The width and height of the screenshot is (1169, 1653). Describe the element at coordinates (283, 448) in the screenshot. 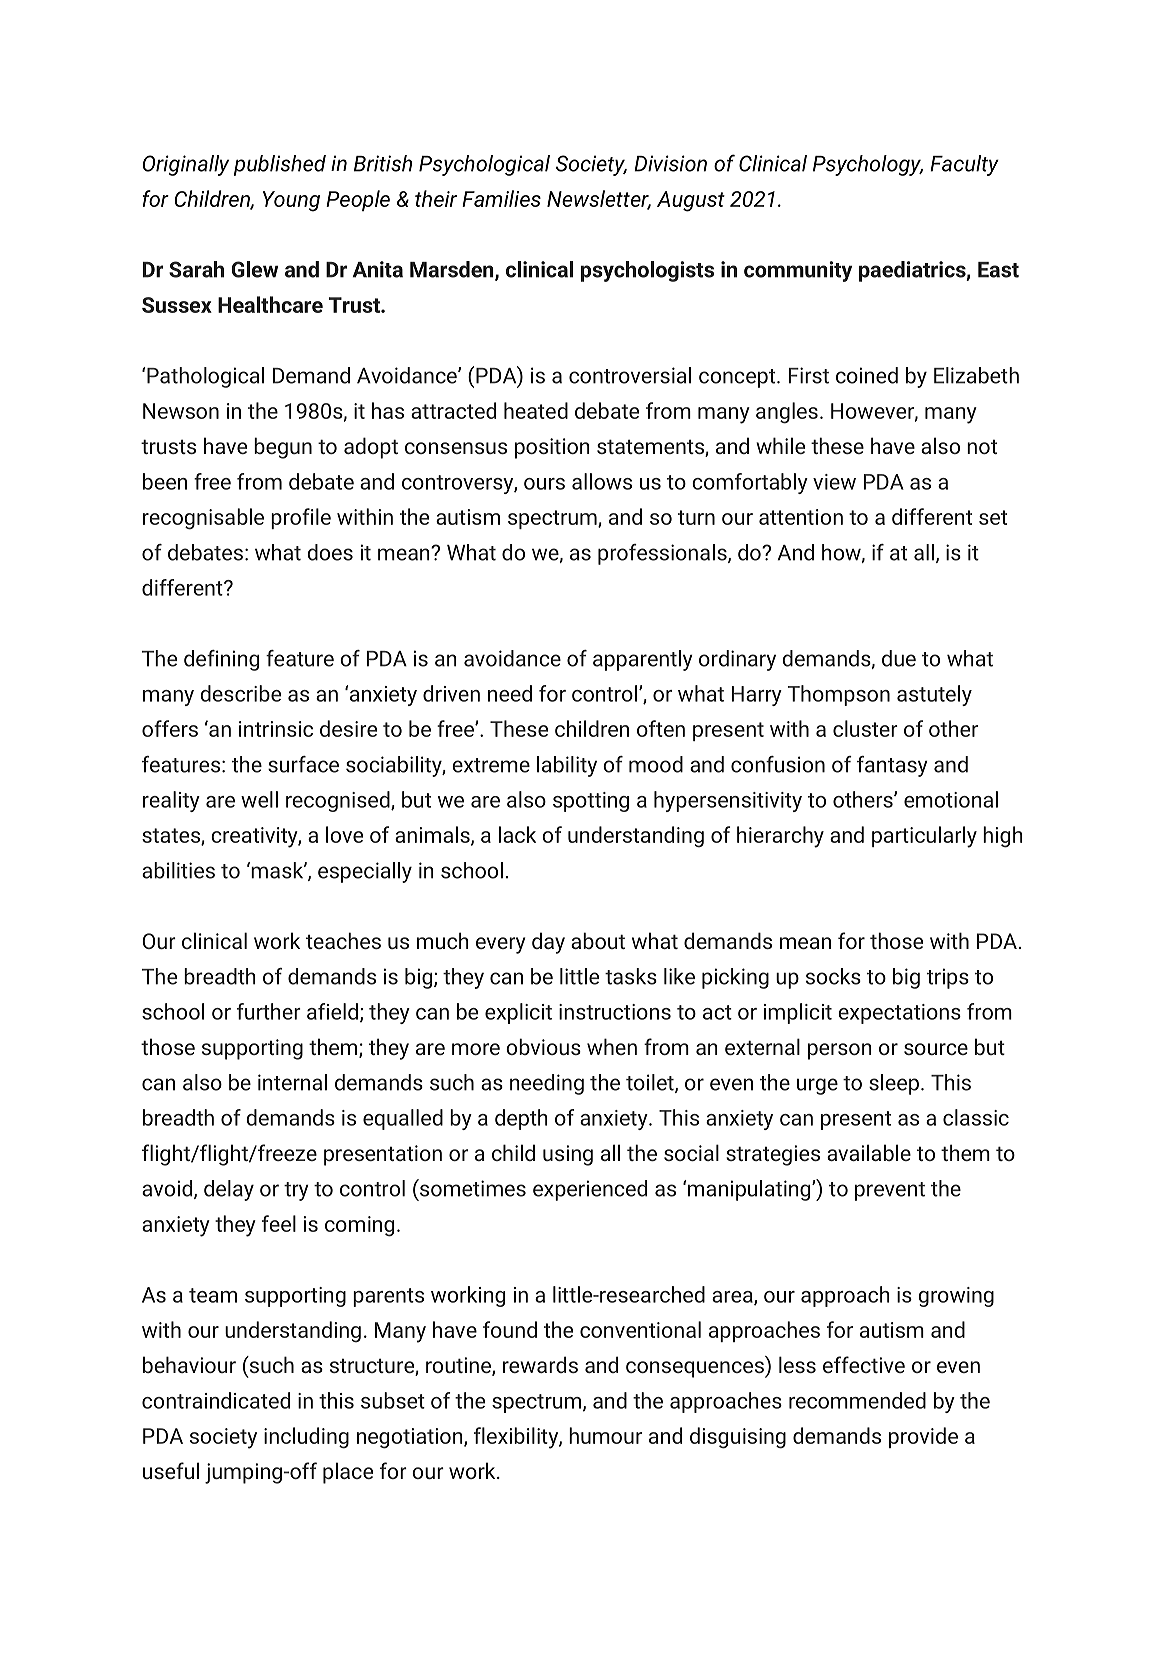

I see `begun` at that location.
